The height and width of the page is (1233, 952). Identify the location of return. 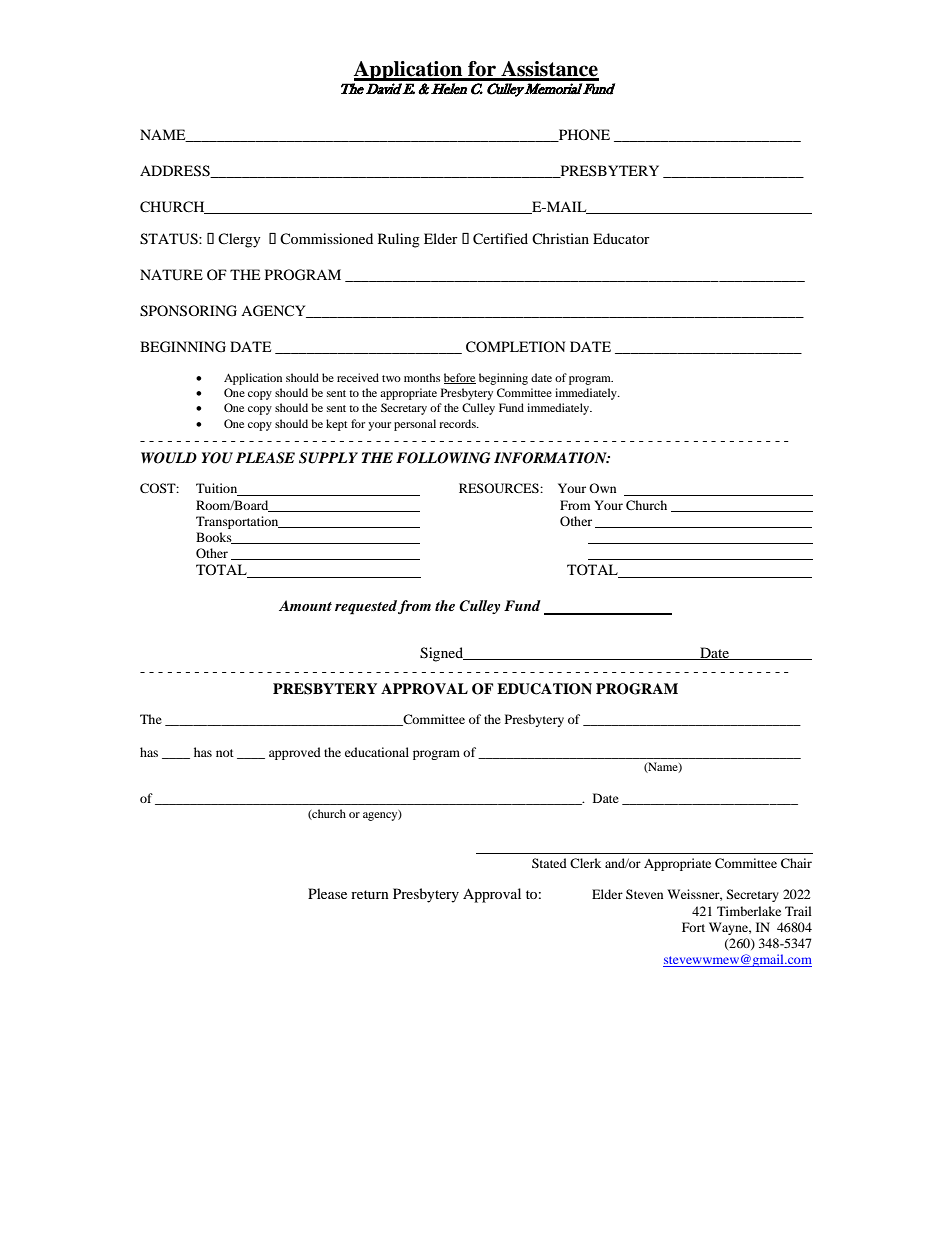
(370, 894).
